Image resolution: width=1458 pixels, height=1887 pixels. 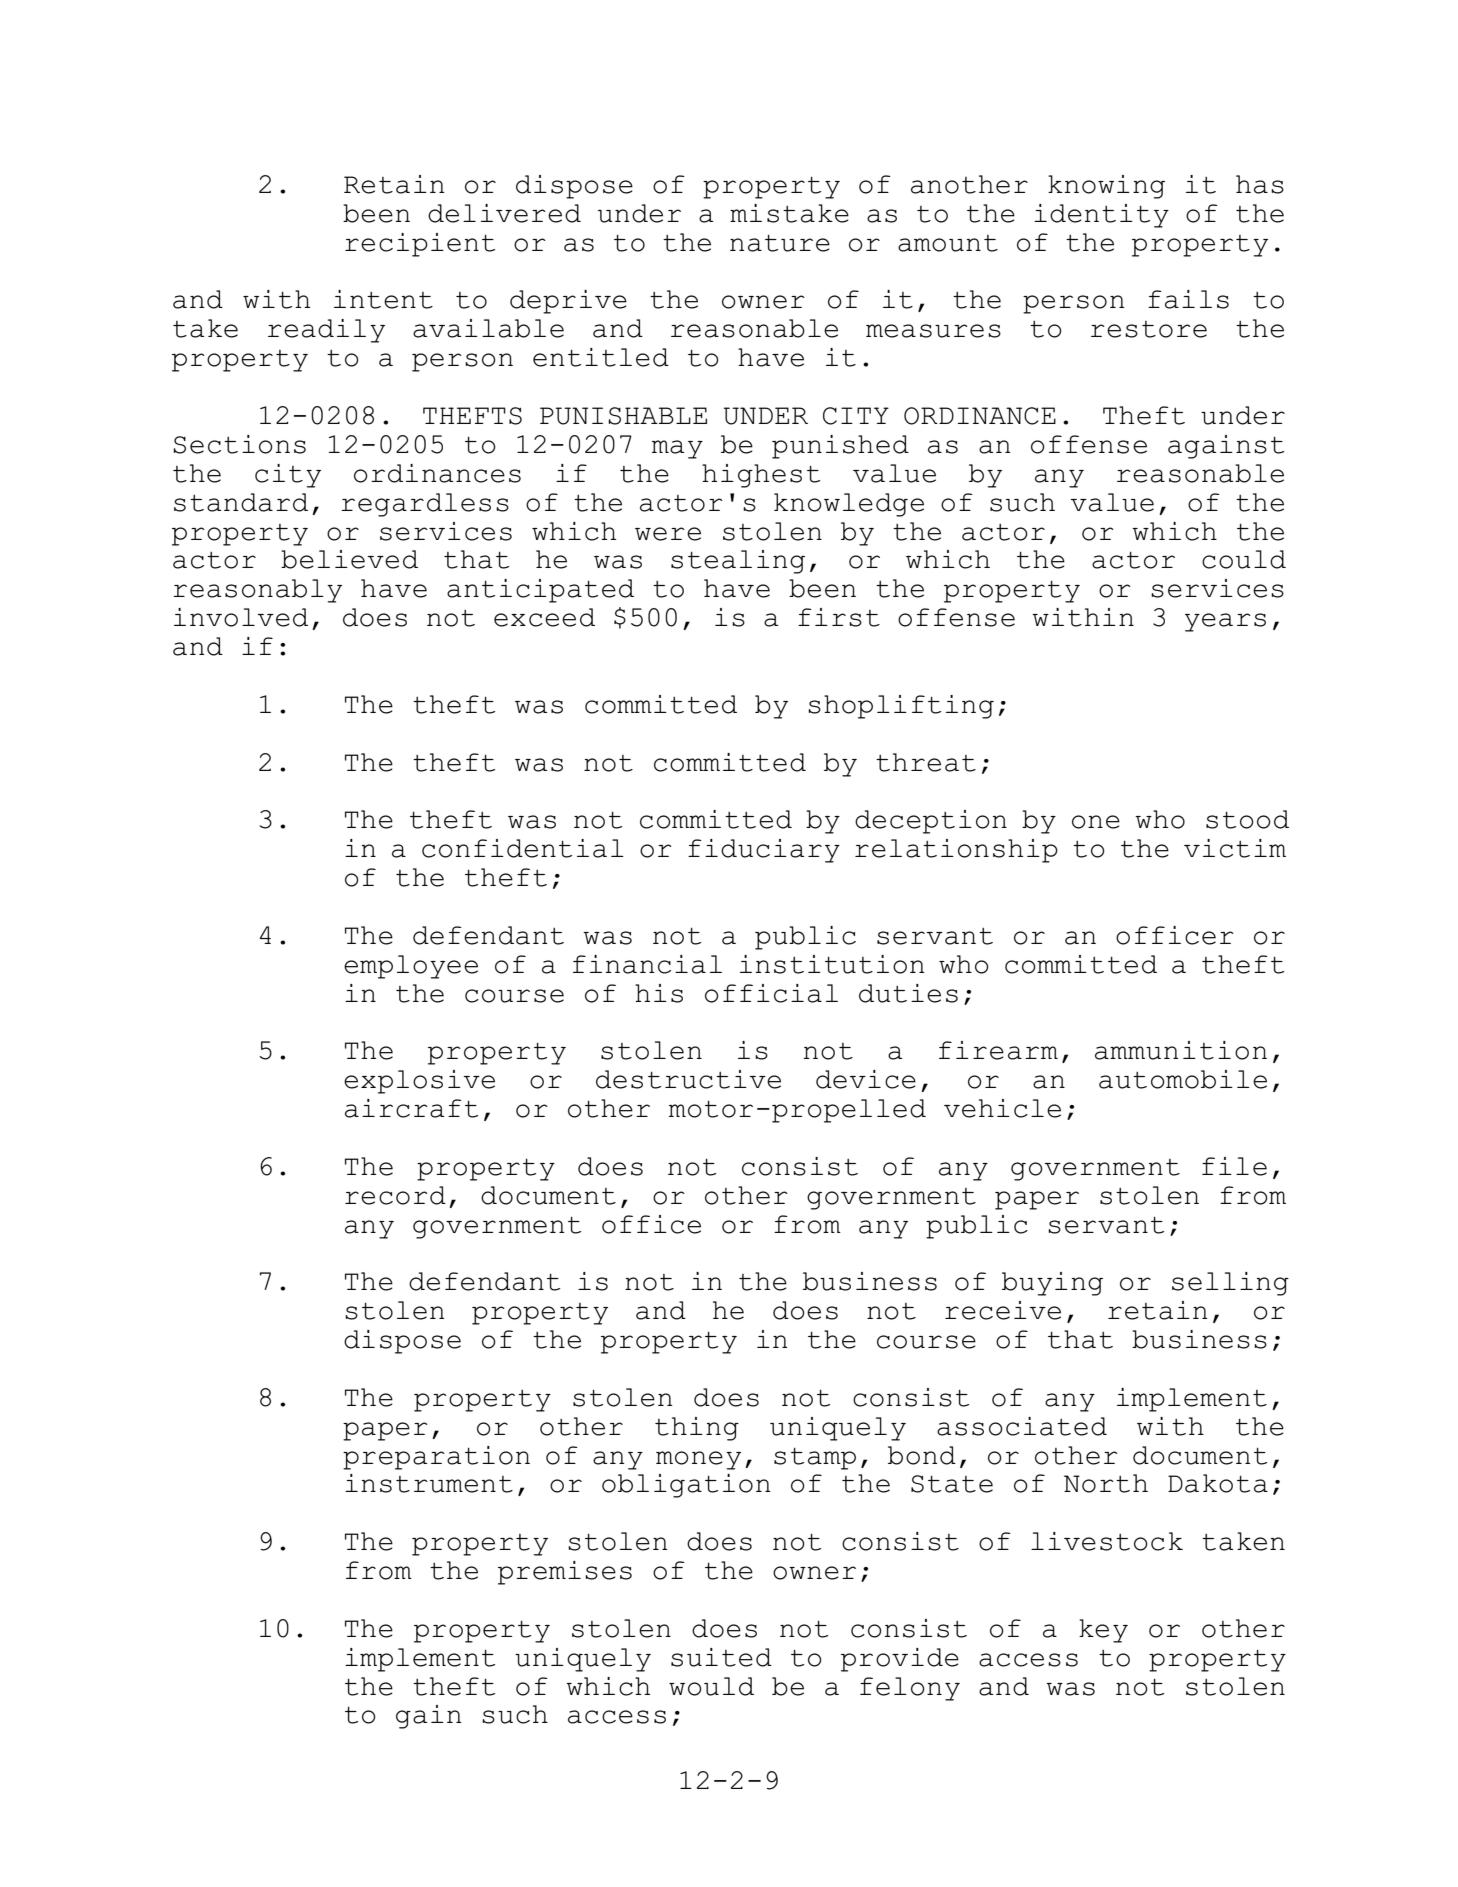 I want to click on thing, so click(x=697, y=1429).
